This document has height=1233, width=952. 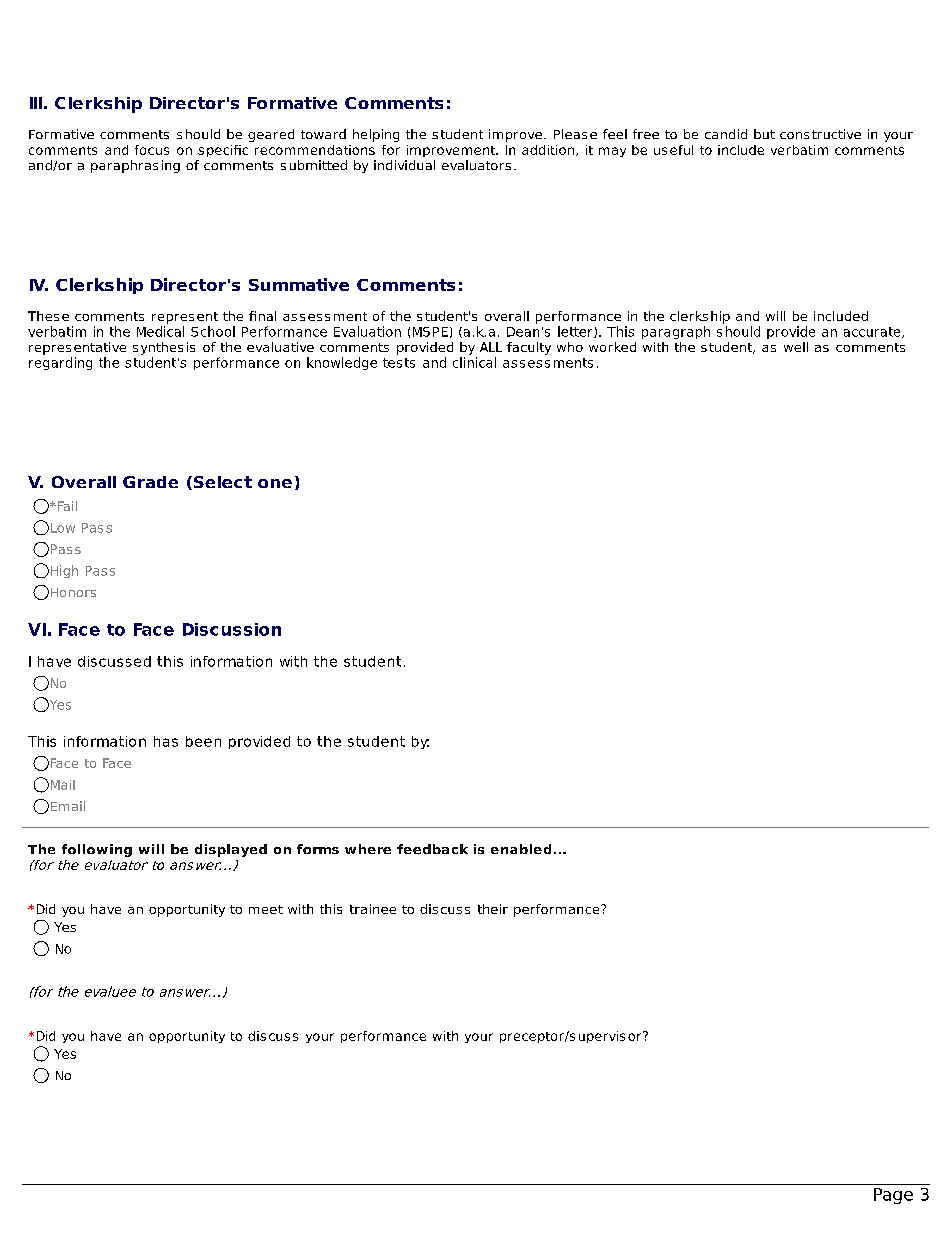 I want to click on focus, so click(x=152, y=150).
